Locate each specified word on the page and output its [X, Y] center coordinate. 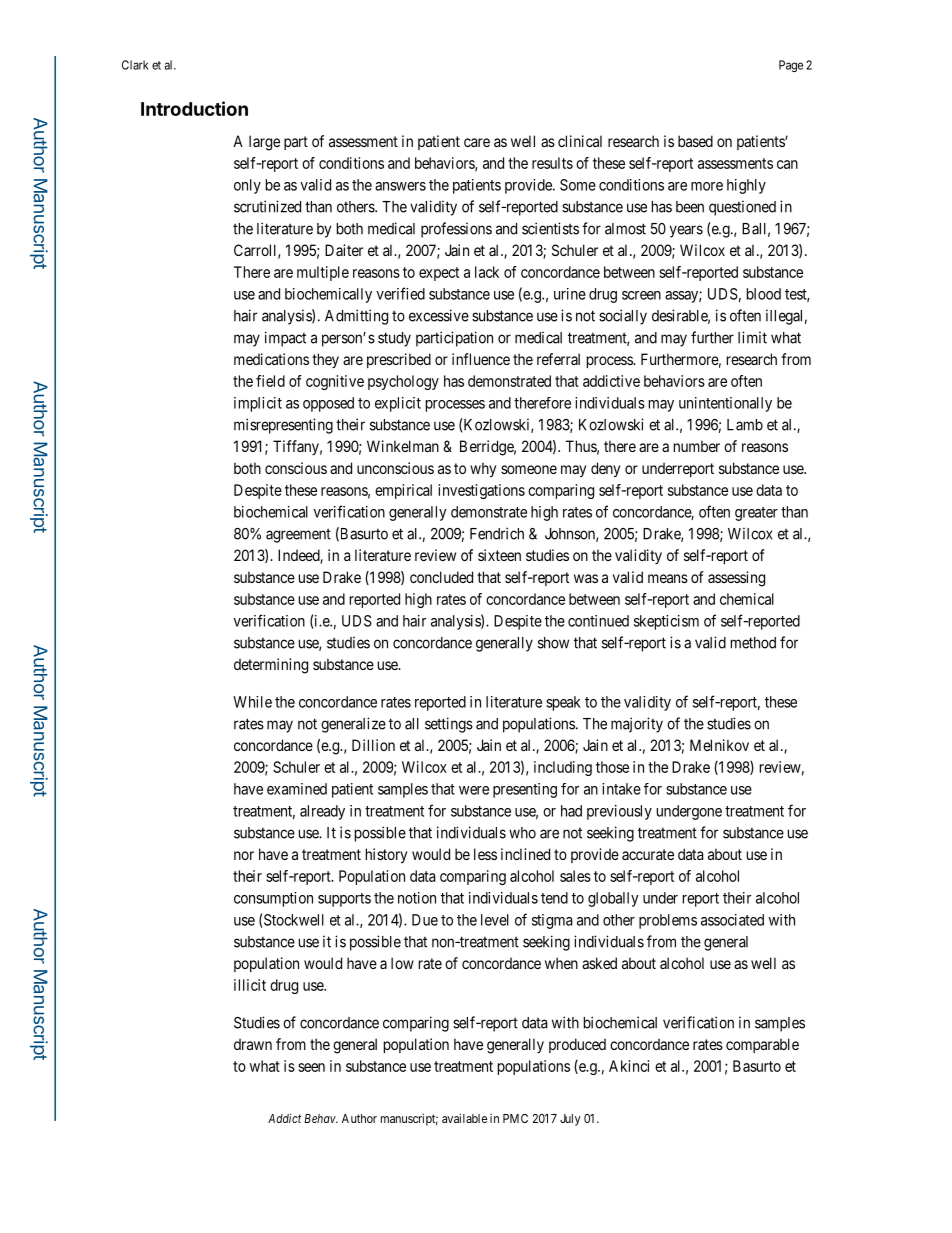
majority [637, 725]
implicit [258, 404]
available [464, 1118]
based [695, 141]
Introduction [194, 108]
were [474, 790]
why [483, 469]
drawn [253, 1044]
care [477, 142]
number [697, 446]
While [252, 702]
